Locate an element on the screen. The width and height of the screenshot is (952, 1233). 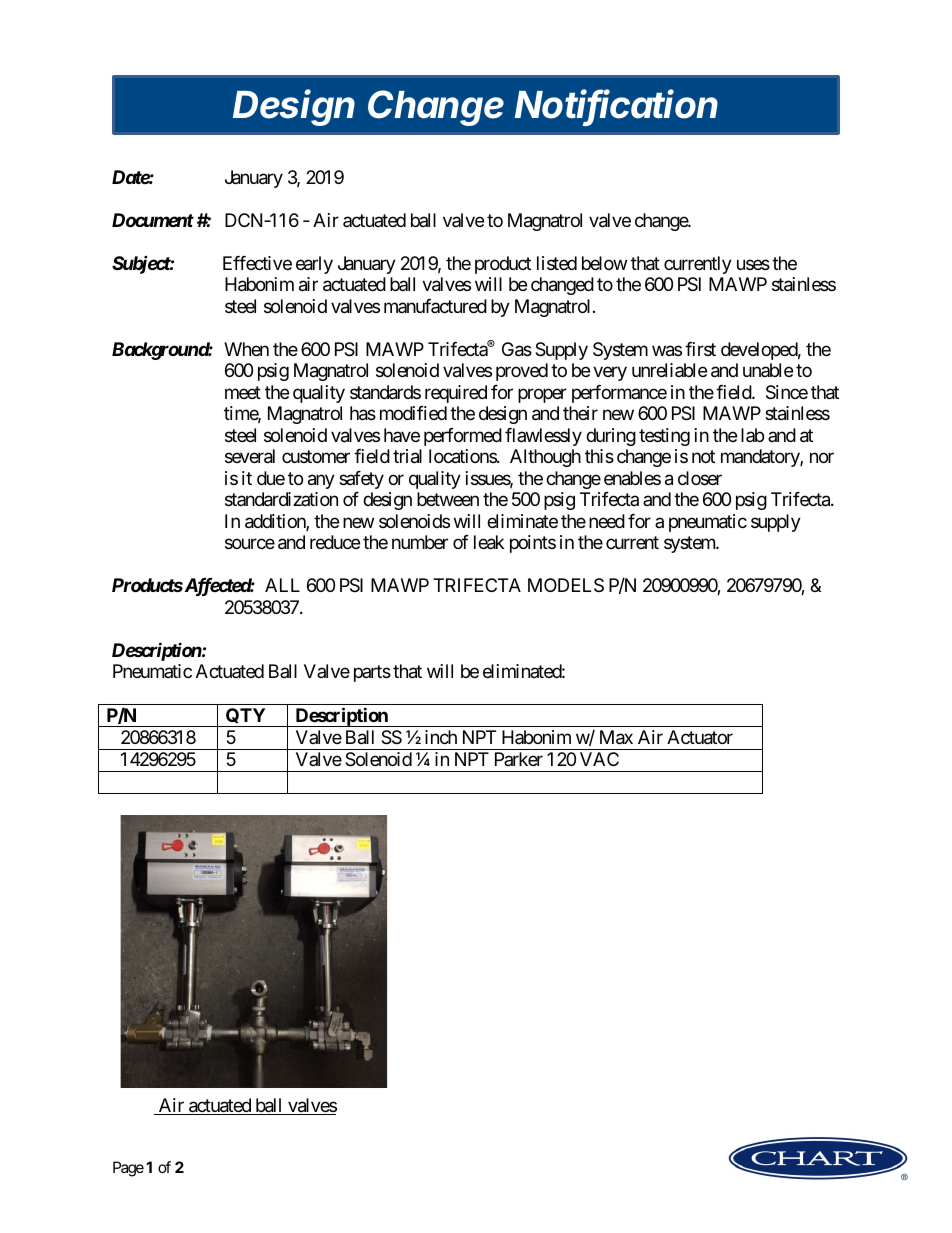
Page is located at coordinates (128, 1169).
